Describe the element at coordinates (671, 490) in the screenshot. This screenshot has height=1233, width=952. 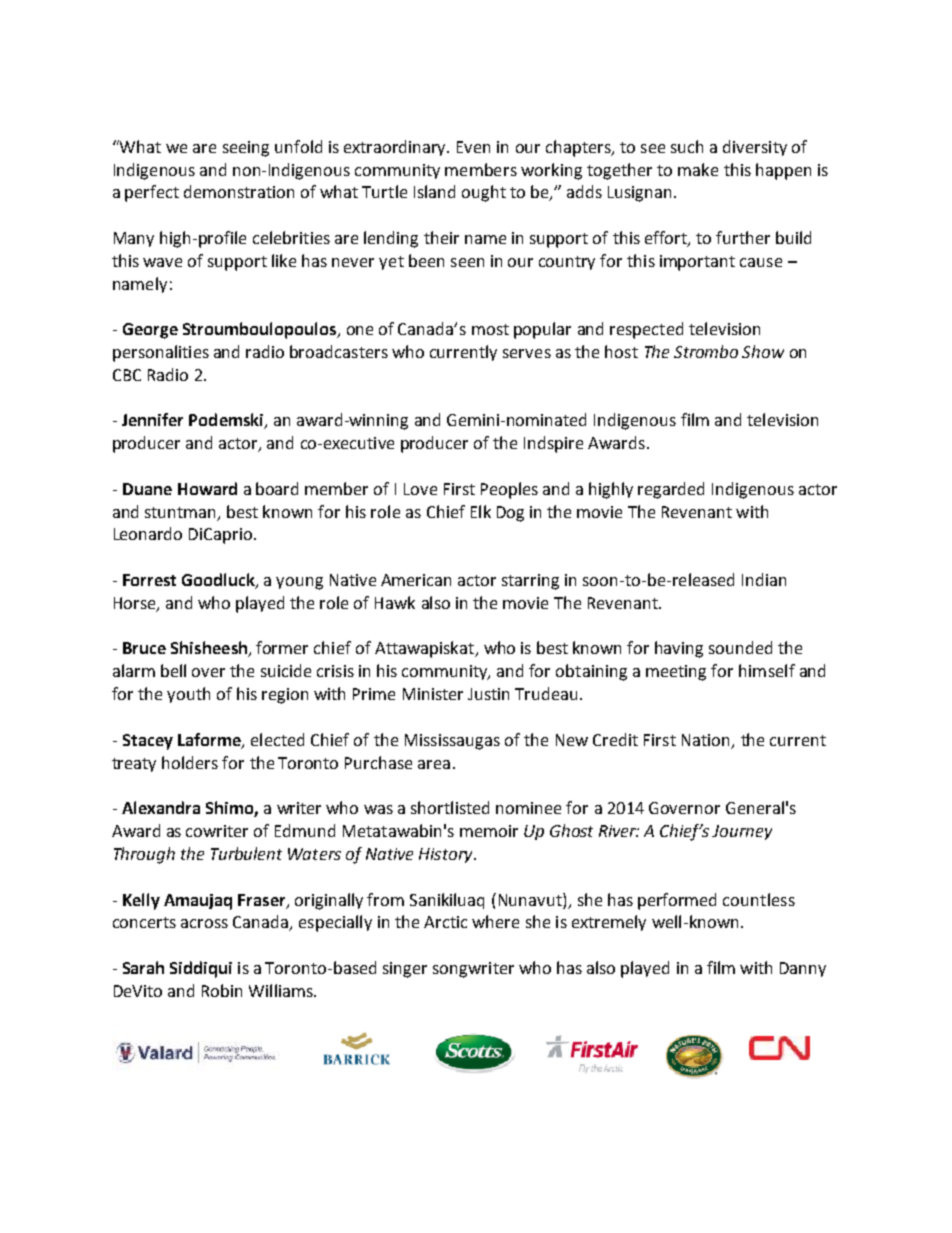
I see `regarded` at that location.
